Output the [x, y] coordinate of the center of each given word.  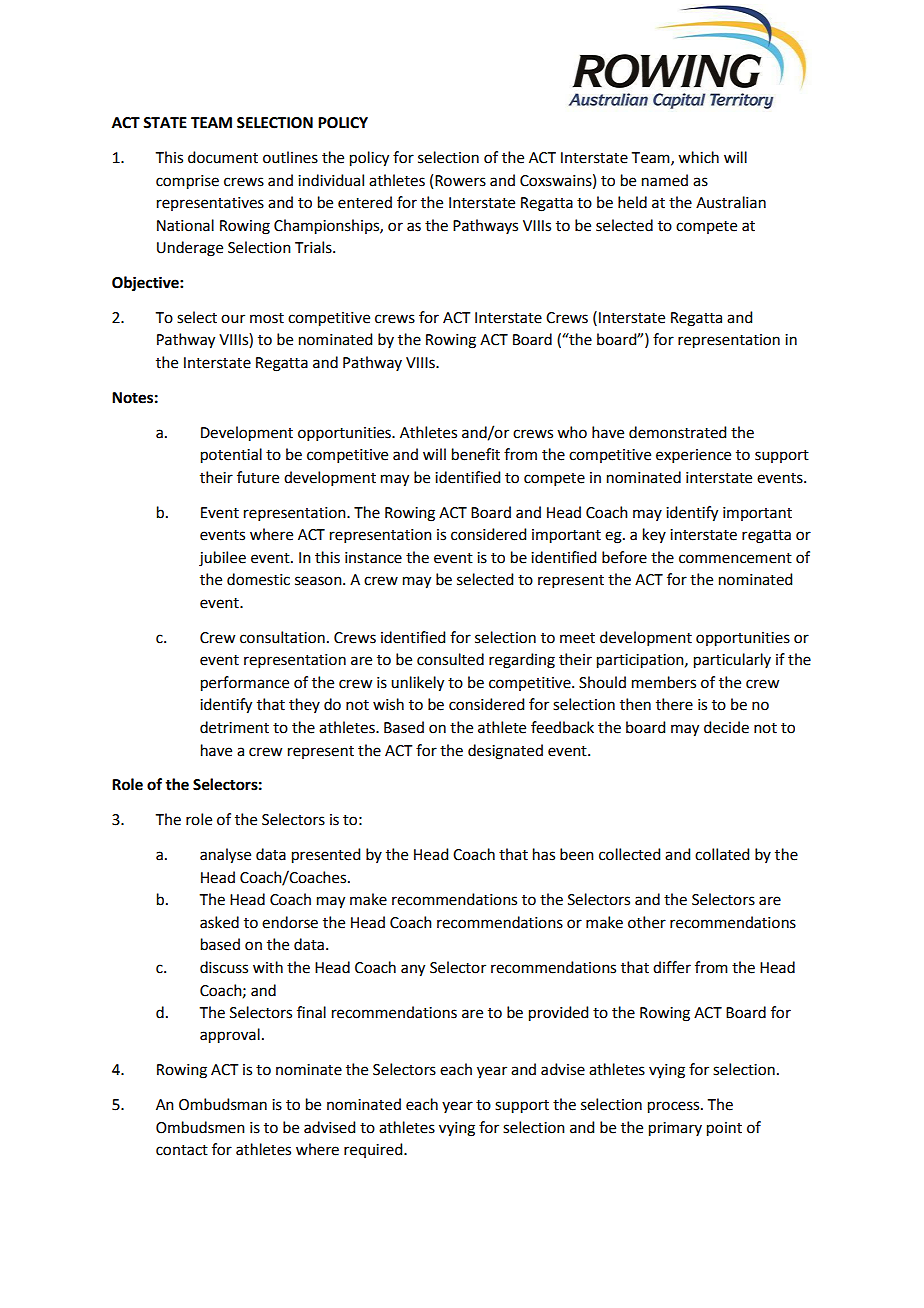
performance [245, 684]
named [665, 180]
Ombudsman [223, 1104]
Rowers [460, 181]
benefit [476, 454]
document [223, 157]
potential [231, 456]
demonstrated [677, 432]
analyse [225, 856]
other [647, 922]
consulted [450, 659]
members [664, 682]
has [544, 854]
